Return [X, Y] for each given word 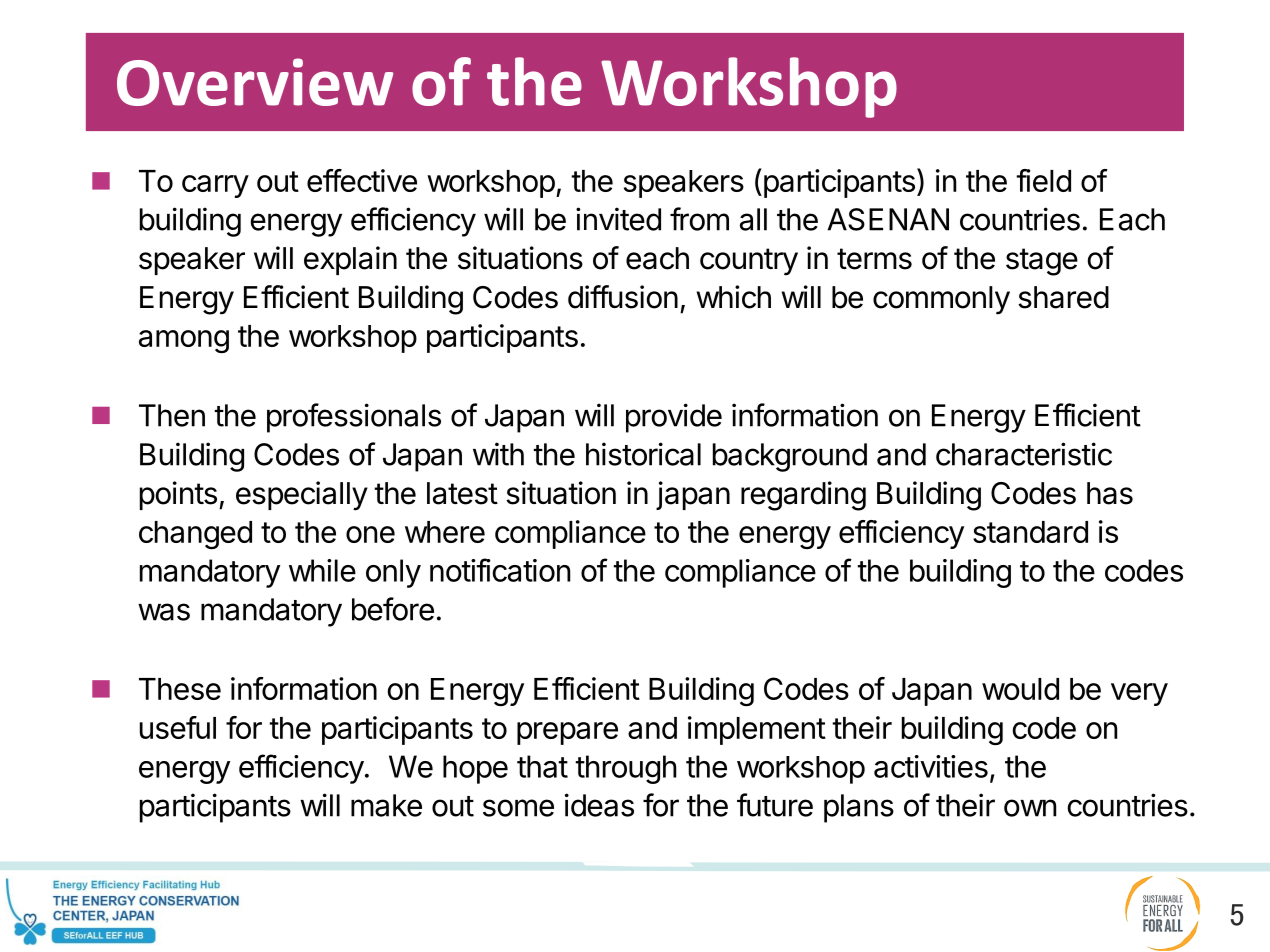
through [626, 769]
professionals [354, 418]
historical [643, 454]
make [386, 805]
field [1043, 180]
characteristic [1024, 454]
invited [618, 219]
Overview [255, 82]
